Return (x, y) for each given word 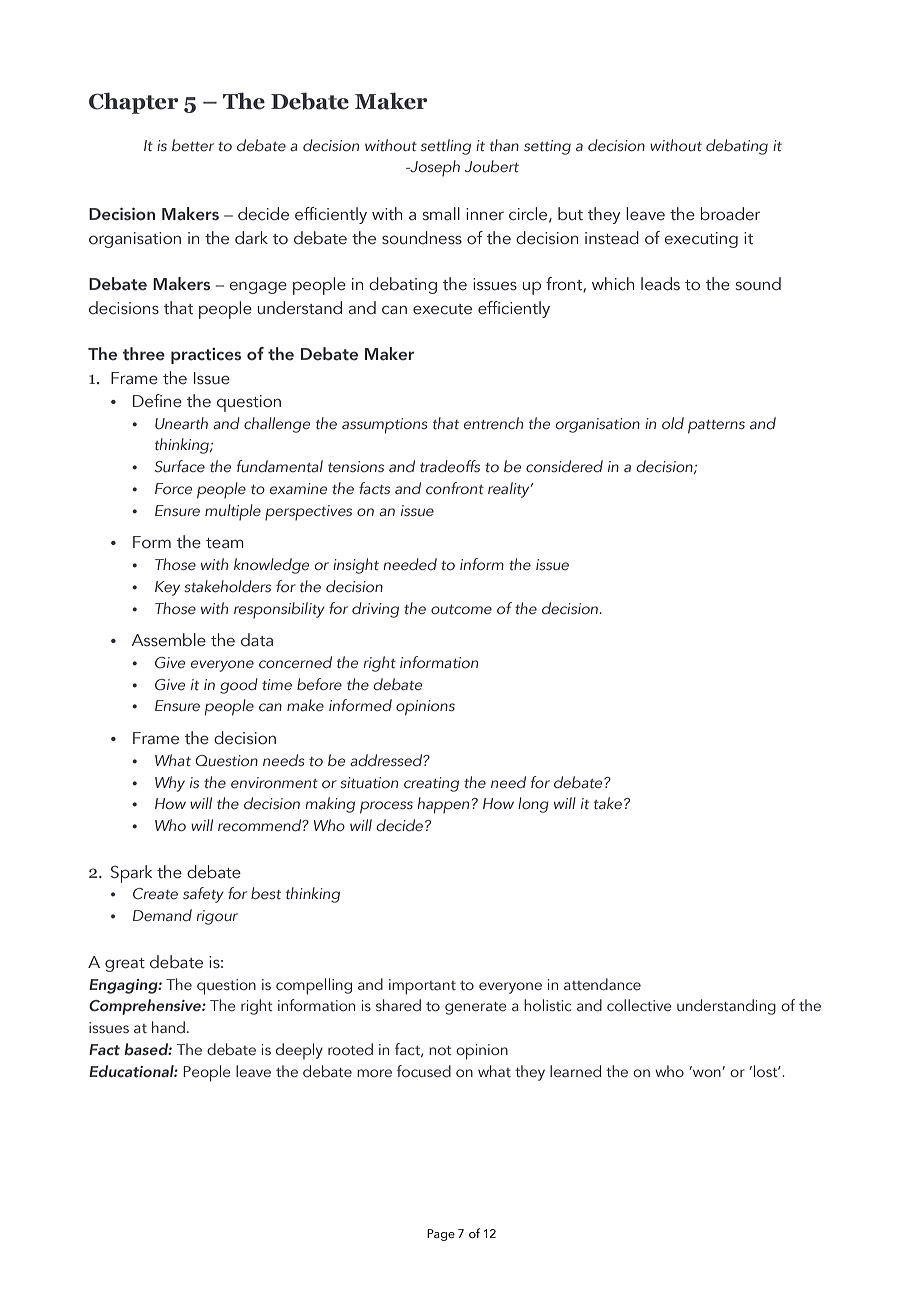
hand (168, 1027)
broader (730, 214)
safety (203, 895)
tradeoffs (450, 466)
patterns (716, 427)
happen (443, 805)
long (533, 805)
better (193, 145)
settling (446, 147)
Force (173, 488)
